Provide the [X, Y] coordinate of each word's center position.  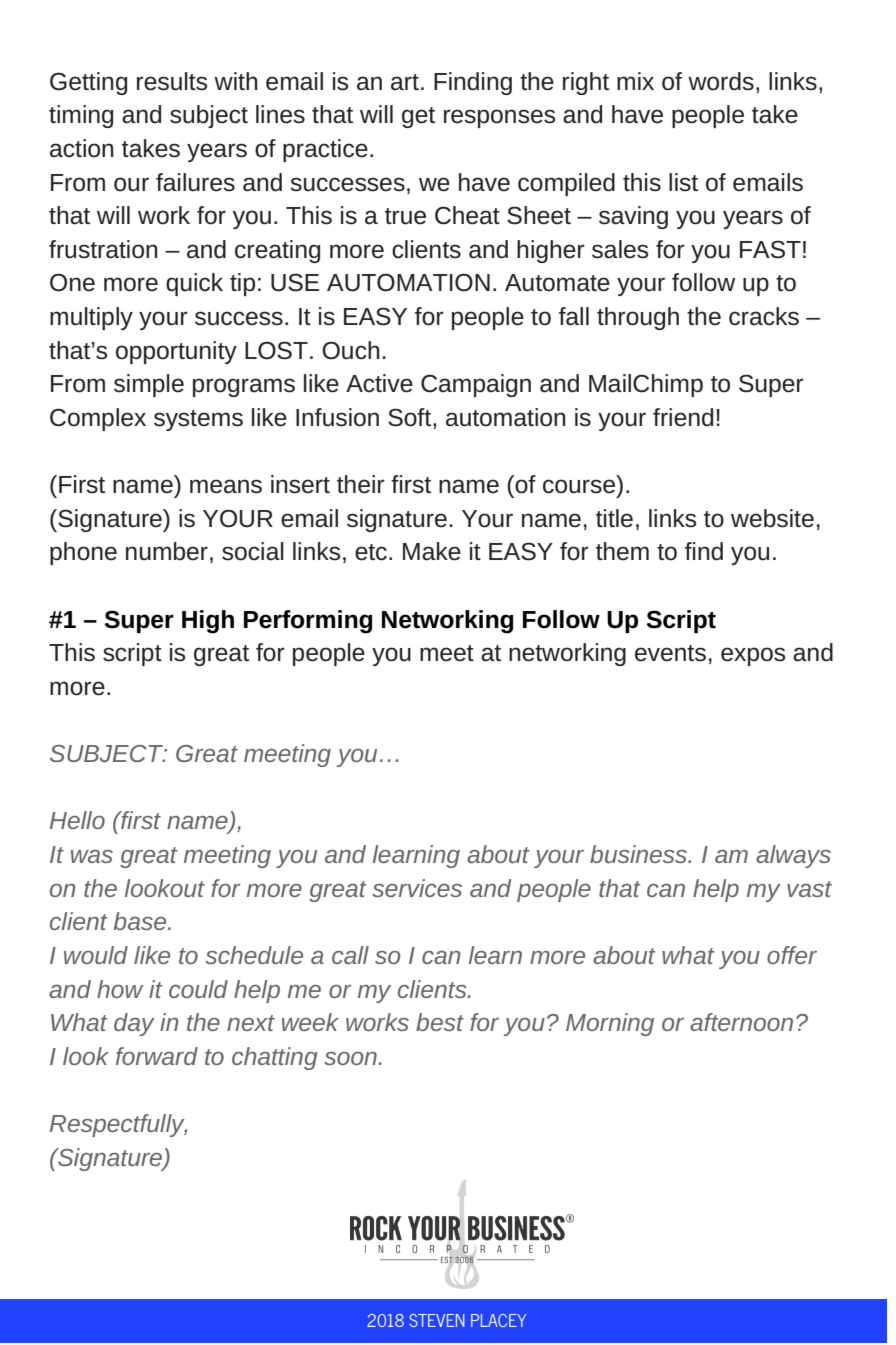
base [141, 921]
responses [499, 118]
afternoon [741, 1022]
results [172, 81]
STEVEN [437, 1320]
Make [432, 551]
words [721, 81]
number [167, 551]
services [417, 888]
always [793, 856]
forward [157, 1056]
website [772, 518]
